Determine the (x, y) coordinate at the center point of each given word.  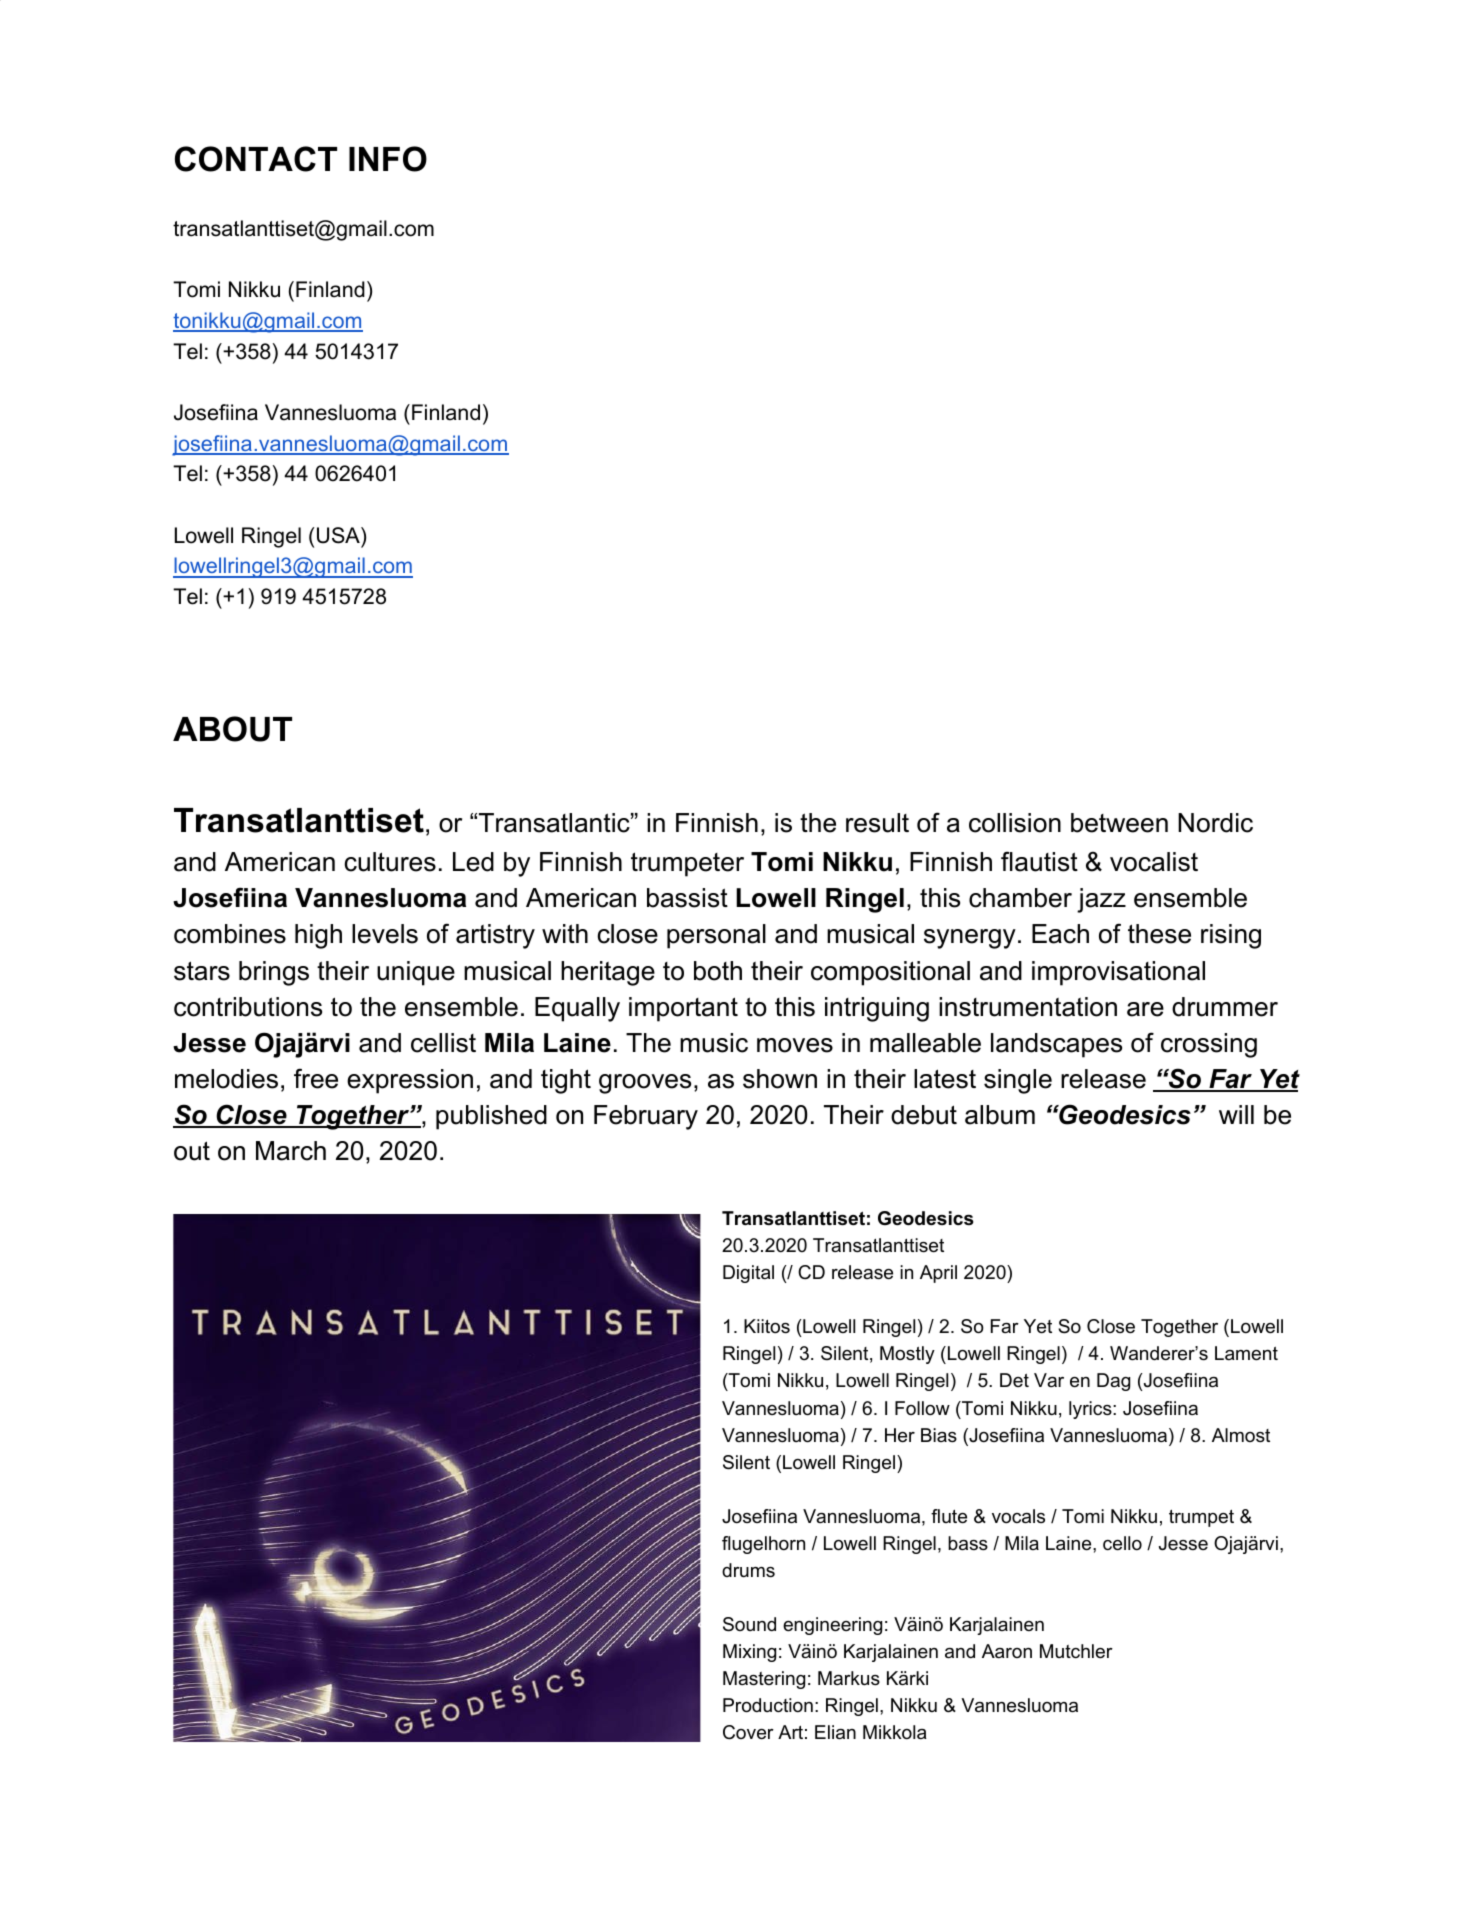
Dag (1113, 1382)
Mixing (749, 1653)
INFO (388, 159)
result (877, 823)
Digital (748, 1274)
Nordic (1215, 823)
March (291, 1151)
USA (339, 535)
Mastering (764, 1680)
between (1119, 823)
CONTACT (256, 159)
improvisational (1118, 973)
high (318, 936)
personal (716, 936)
